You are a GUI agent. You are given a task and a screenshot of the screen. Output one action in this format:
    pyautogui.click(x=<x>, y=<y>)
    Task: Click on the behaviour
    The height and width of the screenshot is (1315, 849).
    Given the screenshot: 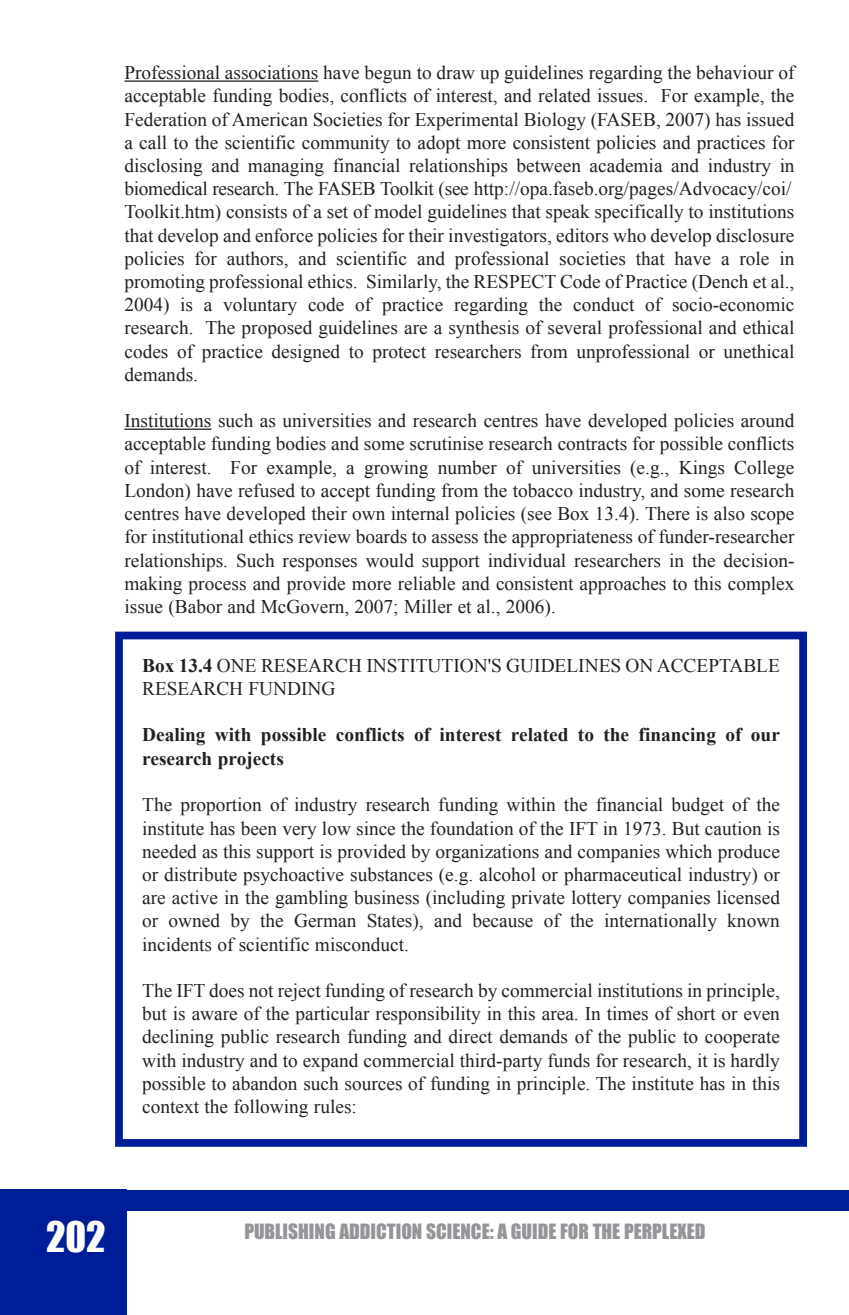 What is the action you would take?
    pyautogui.click(x=735, y=72)
